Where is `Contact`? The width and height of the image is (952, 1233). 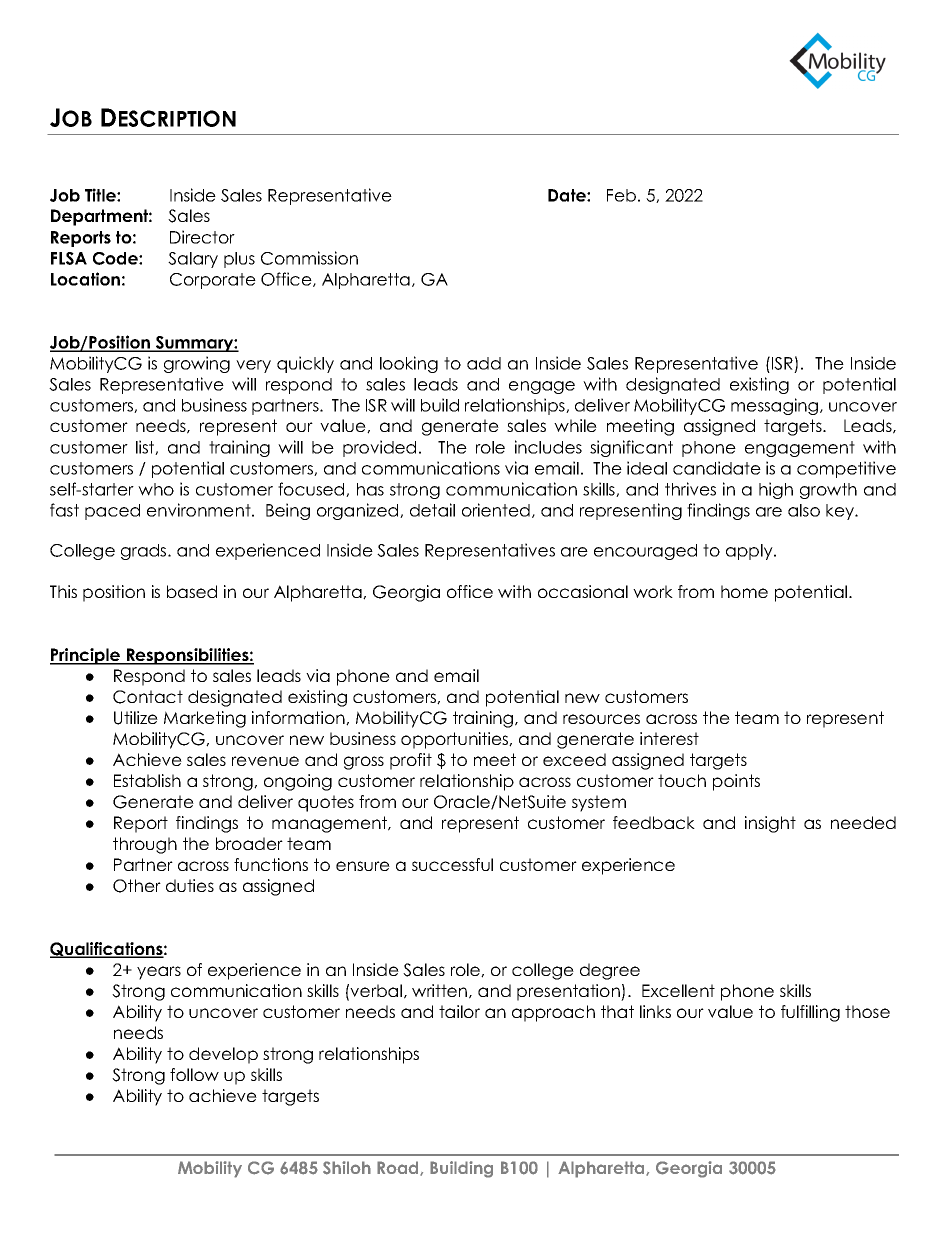 Contact is located at coordinates (148, 697).
